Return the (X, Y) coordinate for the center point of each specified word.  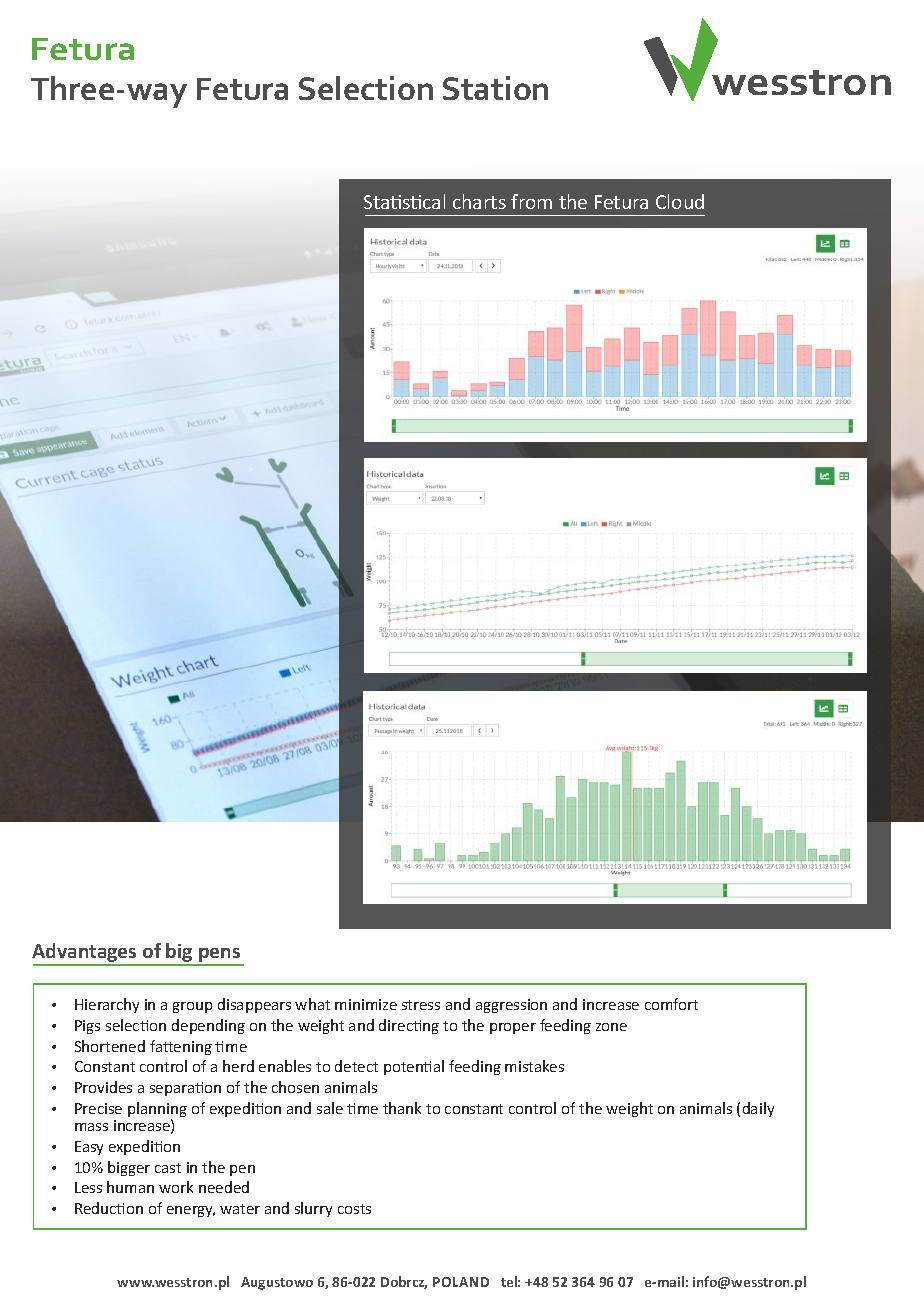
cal (434, 201)
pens (220, 956)
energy (191, 1211)
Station (495, 88)
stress (421, 1005)
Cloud (680, 201)
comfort (671, 1004)
